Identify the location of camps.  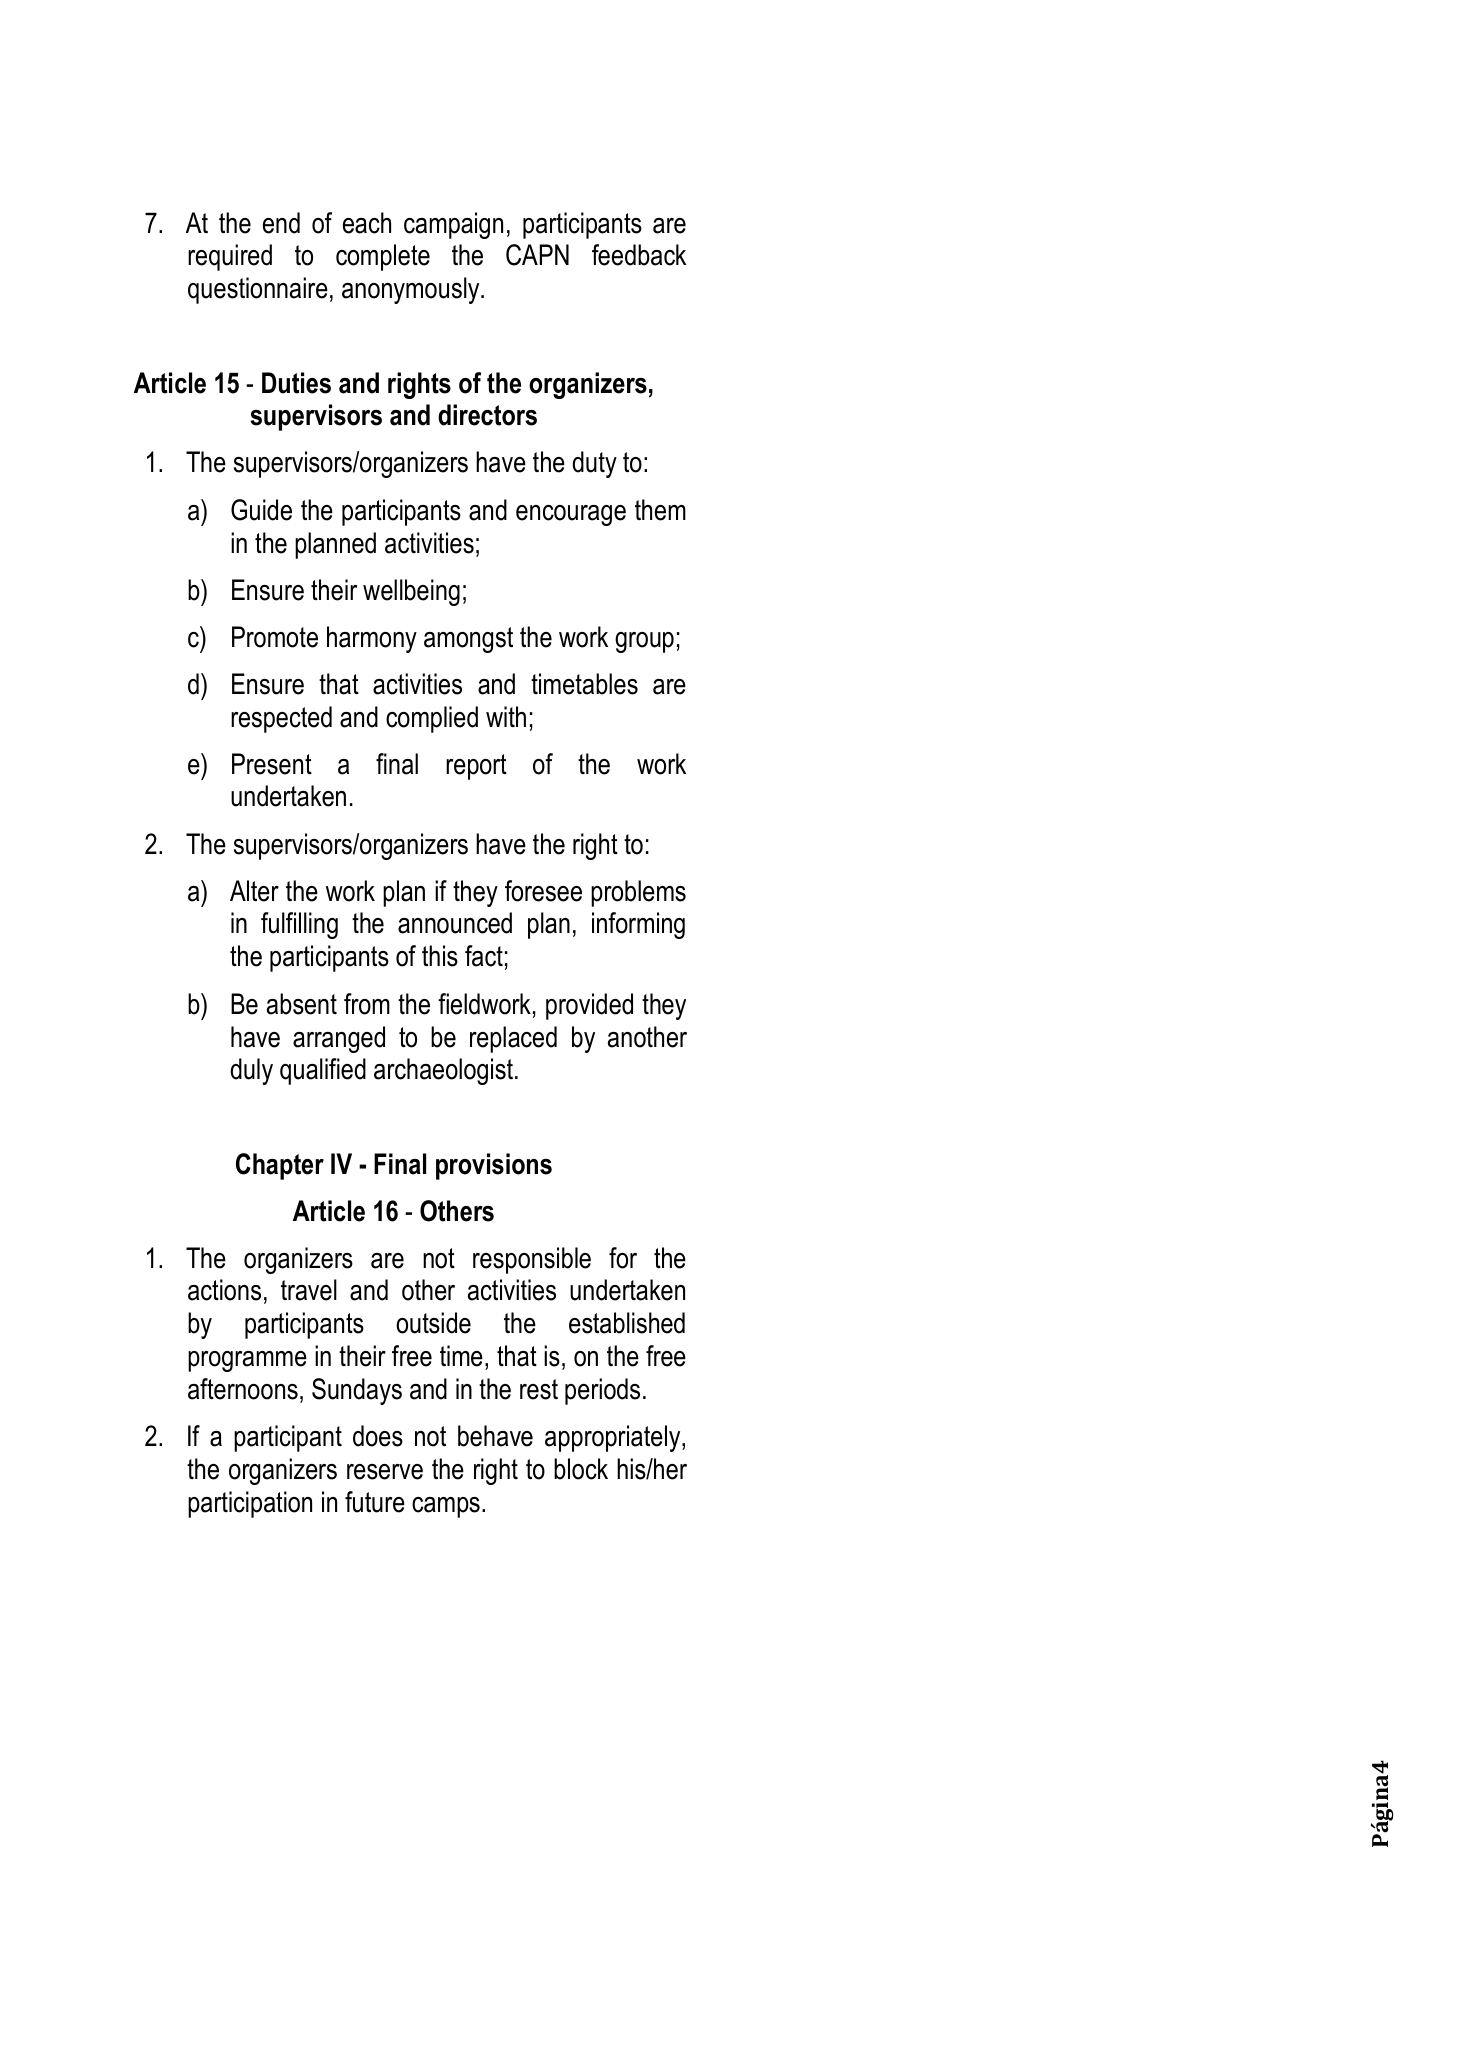
(446, 1507).
